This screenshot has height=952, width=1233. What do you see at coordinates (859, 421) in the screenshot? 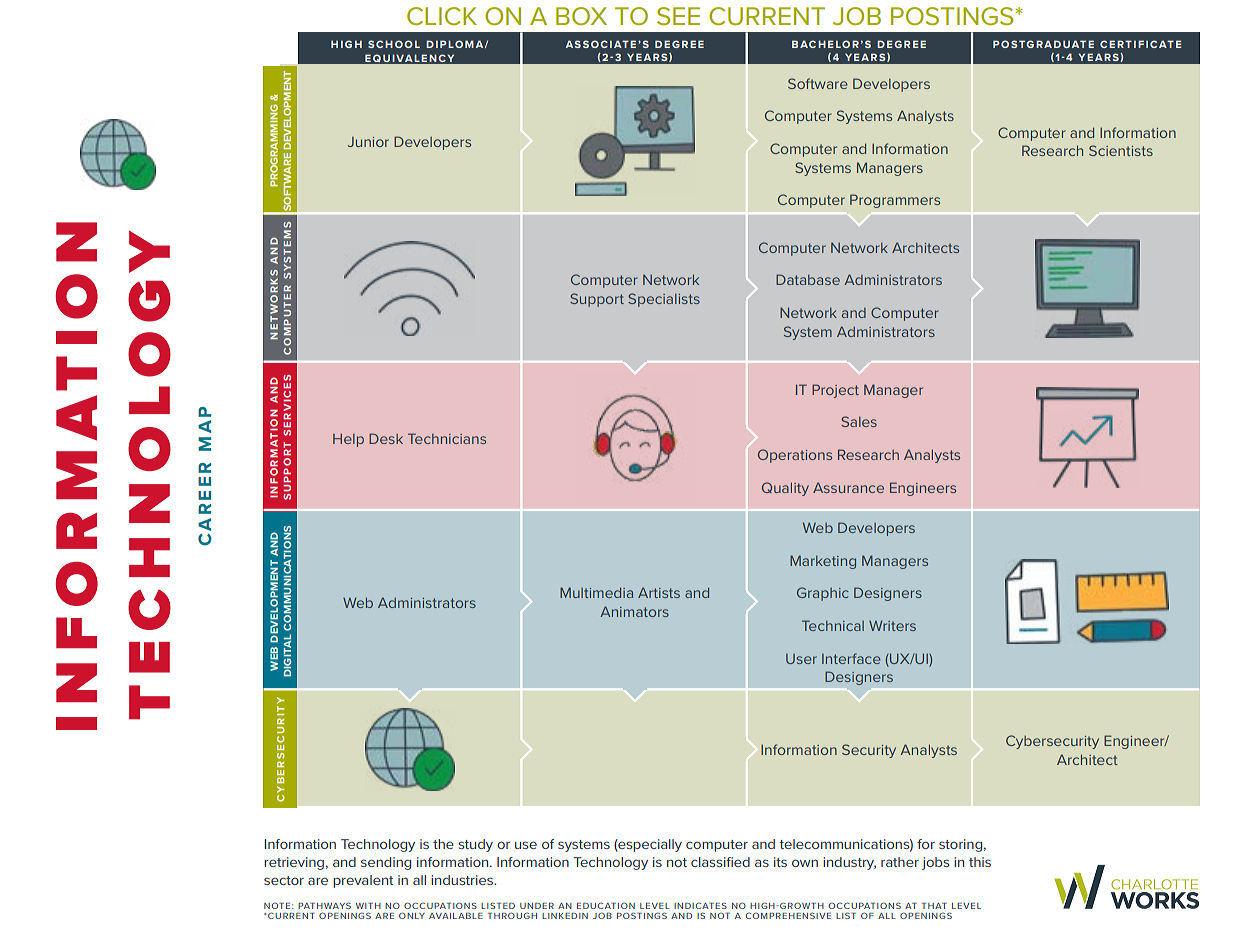
I see `Sales` at bounding box center [859, 421].
